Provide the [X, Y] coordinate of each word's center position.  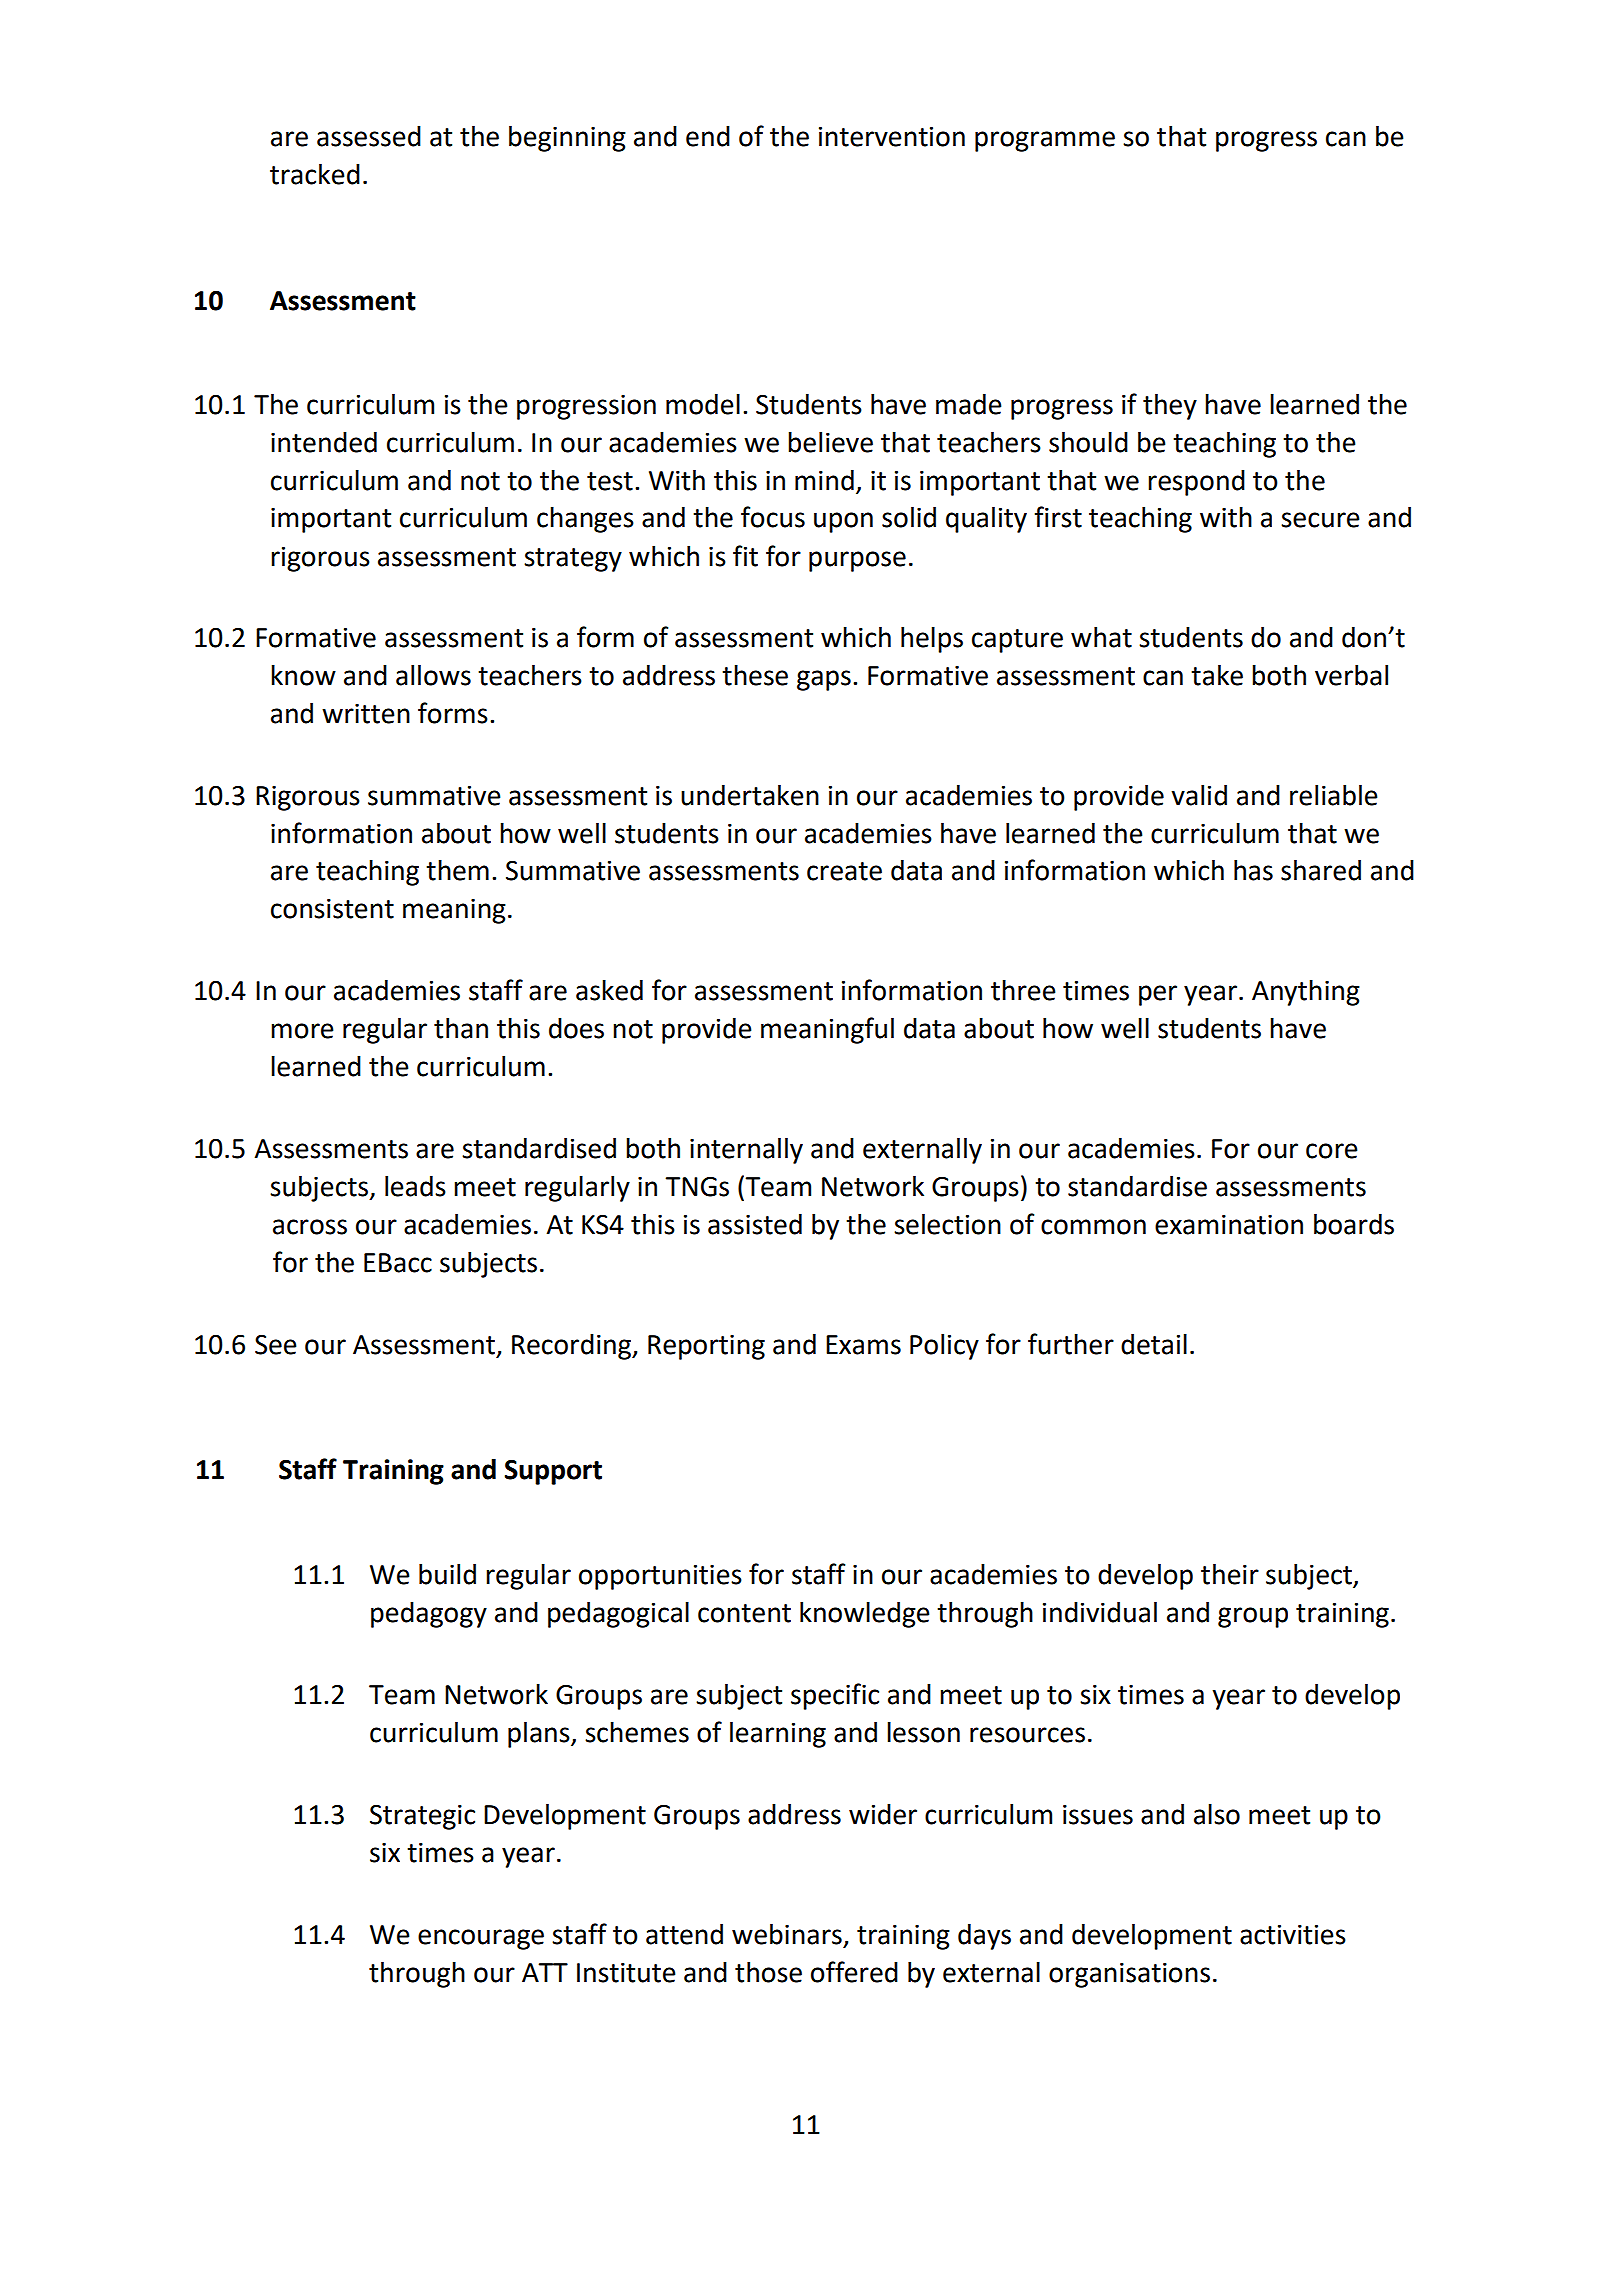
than [461, 1028]
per [1158, 995]
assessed [369, 136]
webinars [787, 1934]
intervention [892, 137]
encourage [481, 1939]
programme [1045, 141]
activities [1293, 1935]
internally [746, 1151]
